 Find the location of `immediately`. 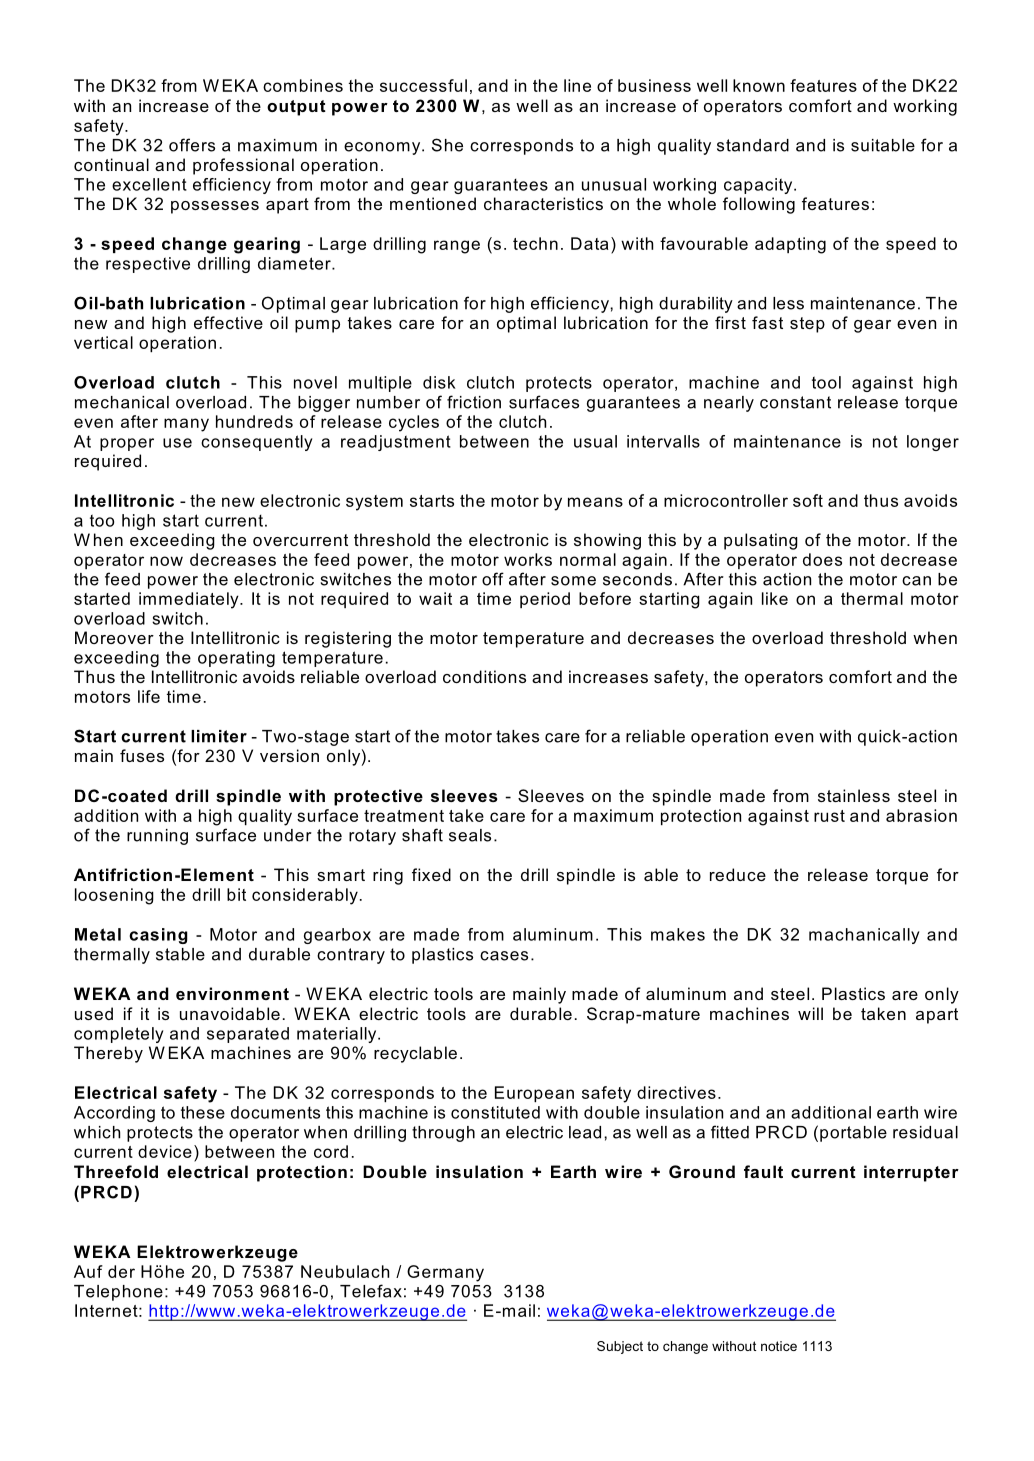

immediately is located at coordinates (190, 600).
